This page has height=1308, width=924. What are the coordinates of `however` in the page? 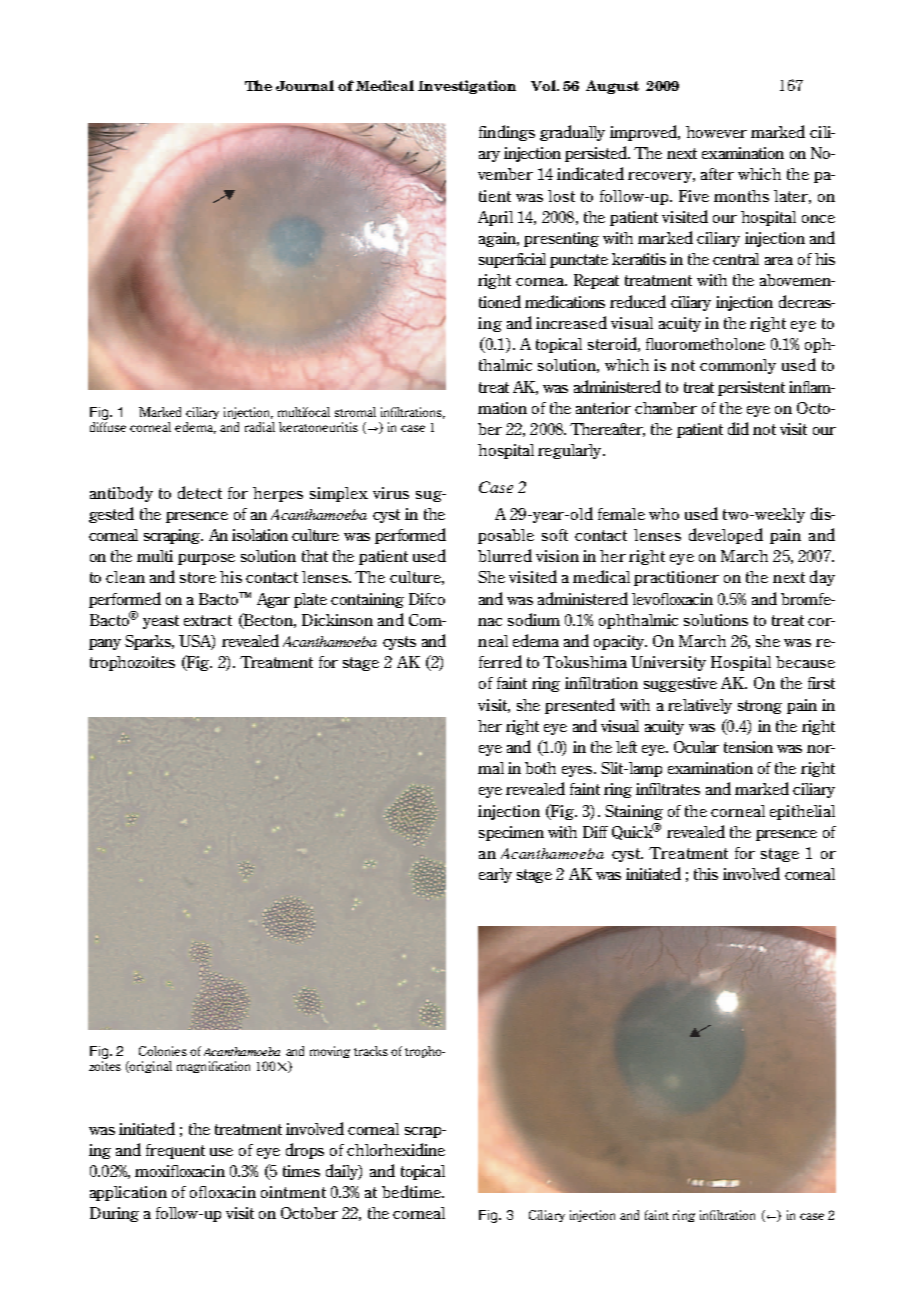 It's located at (716, 132).
